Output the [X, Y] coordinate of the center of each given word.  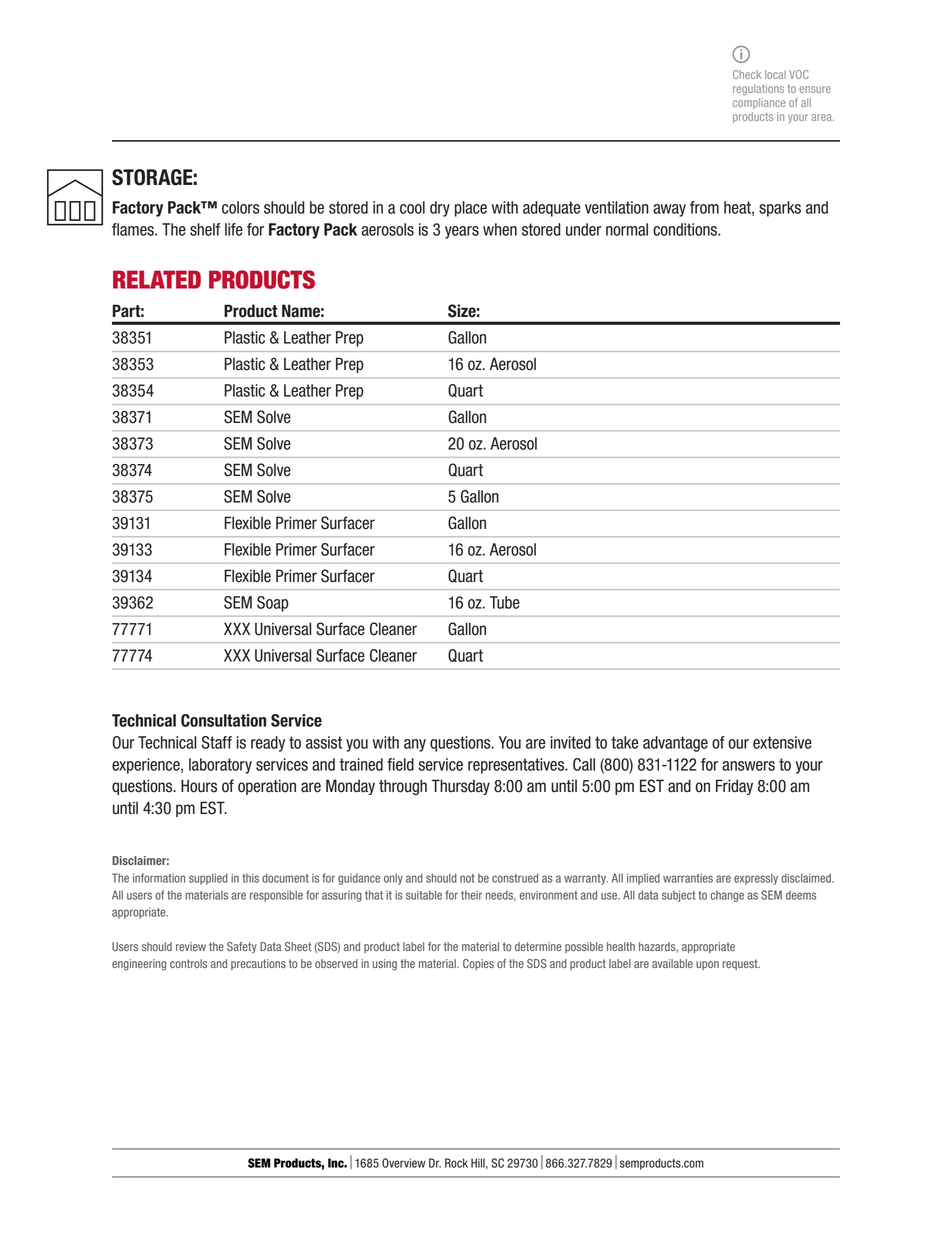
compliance [759, 103]
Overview [403, 1163]
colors [241, 207]
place [471, 209]
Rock [456, 1163]
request [741, 964]
